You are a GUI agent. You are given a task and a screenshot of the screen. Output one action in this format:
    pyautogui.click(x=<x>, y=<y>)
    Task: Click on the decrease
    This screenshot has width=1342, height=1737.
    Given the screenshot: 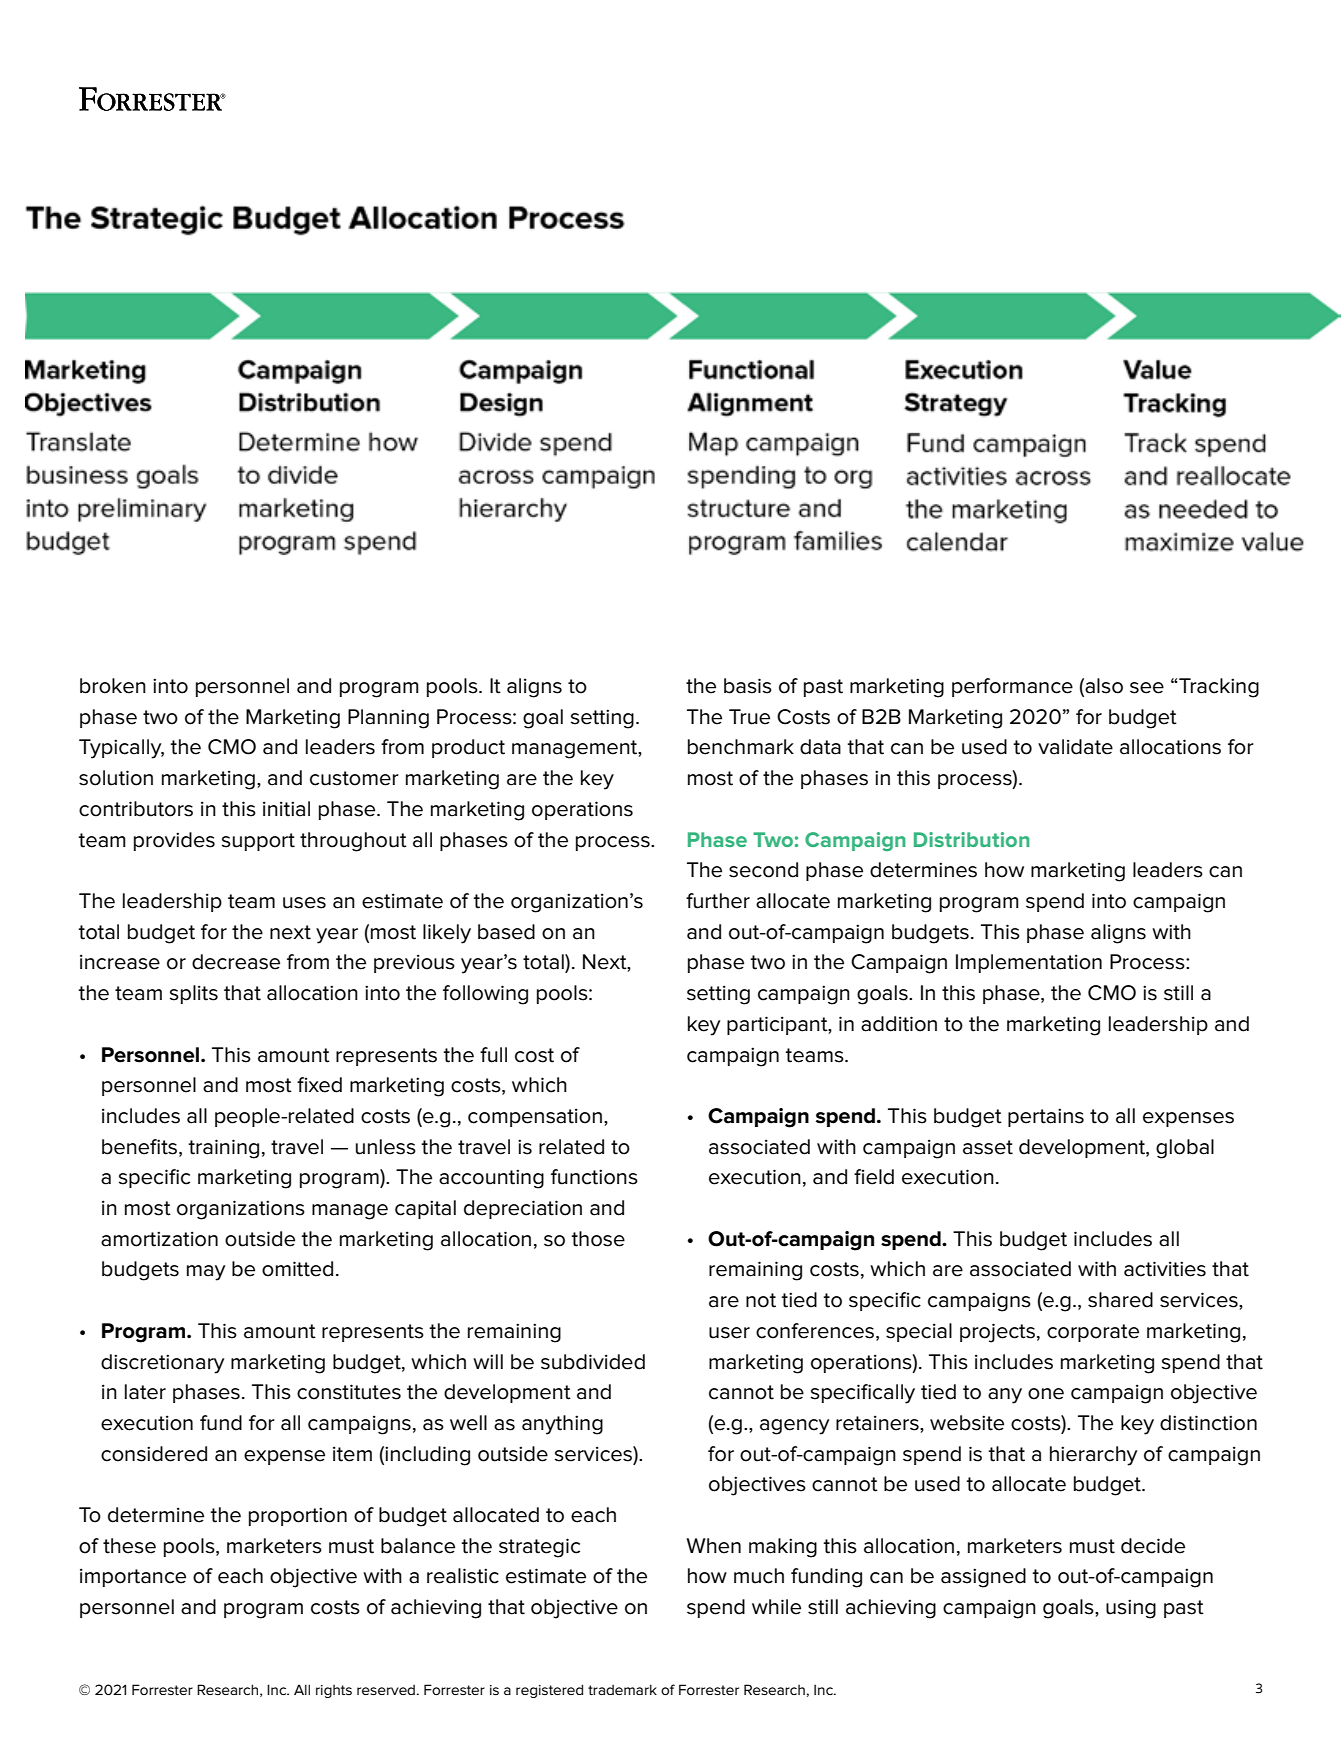 What is the action you would take?
    pyautogui.click(x=236, y=962)
